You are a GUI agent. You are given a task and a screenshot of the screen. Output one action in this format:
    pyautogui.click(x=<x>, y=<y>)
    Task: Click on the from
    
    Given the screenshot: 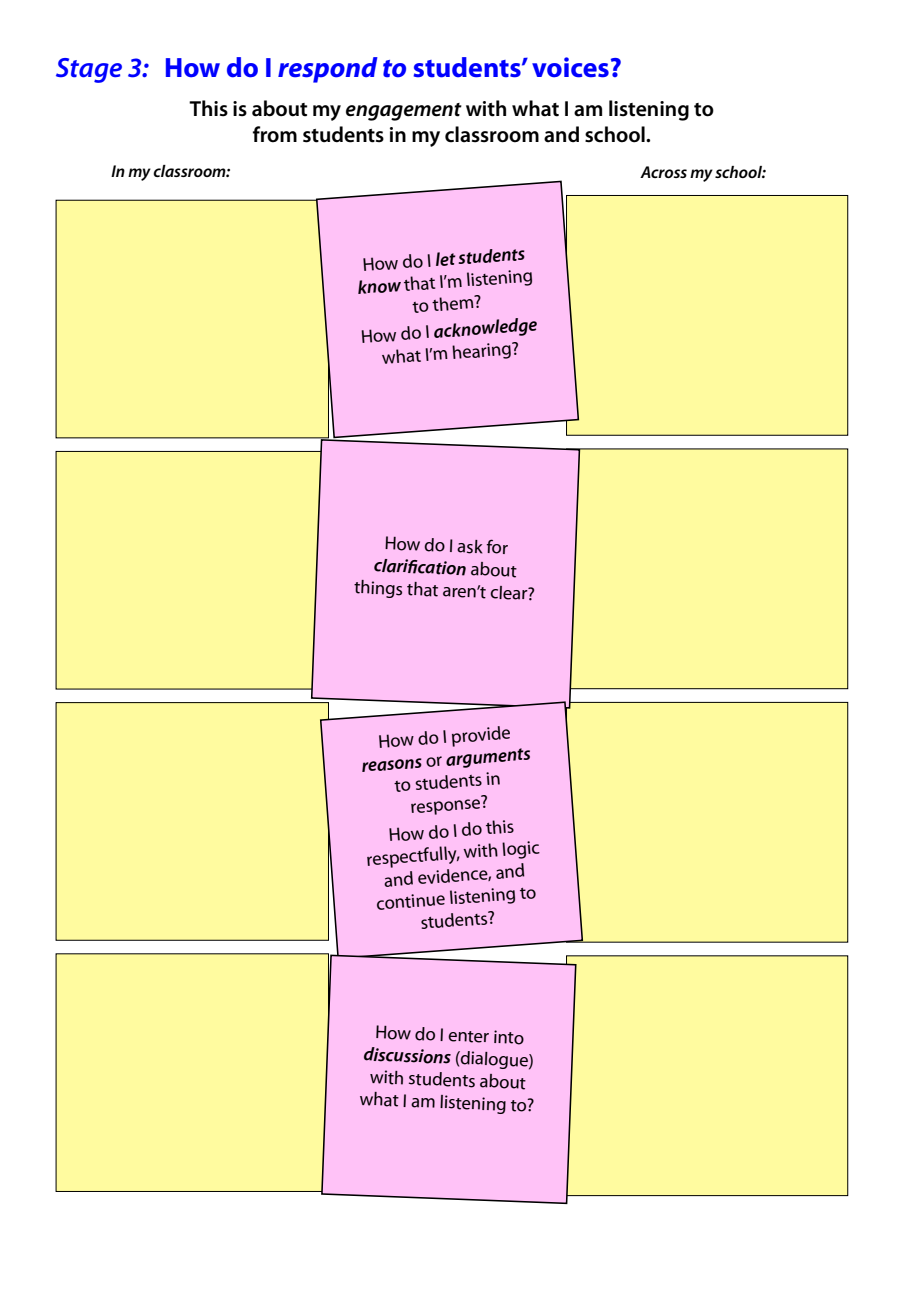 What is the action you would take?
    pyautogui.click(x=275, y=134)
